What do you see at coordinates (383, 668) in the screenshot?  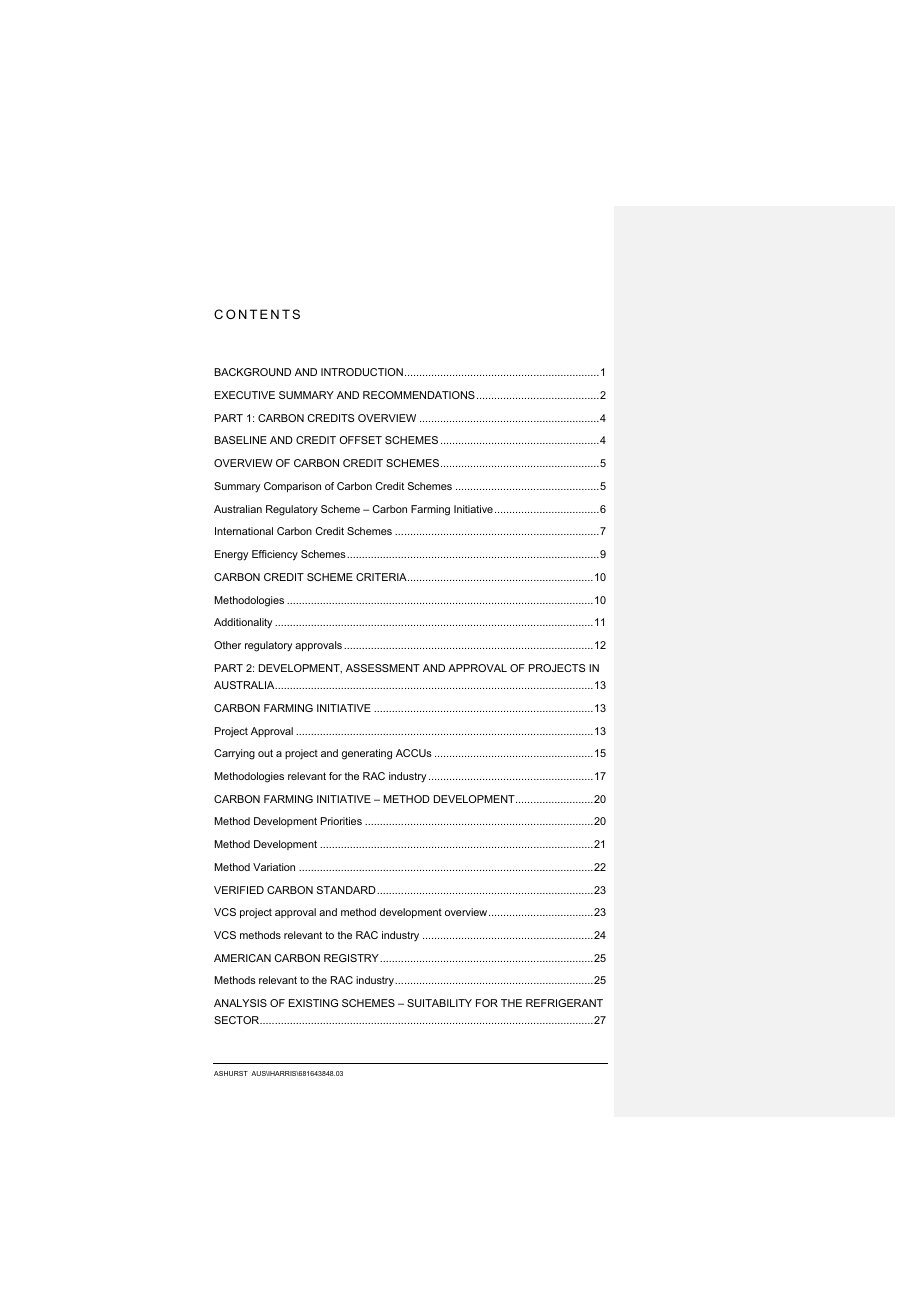 I see `ASSESSMENT` at bounding box center [383, 668].
